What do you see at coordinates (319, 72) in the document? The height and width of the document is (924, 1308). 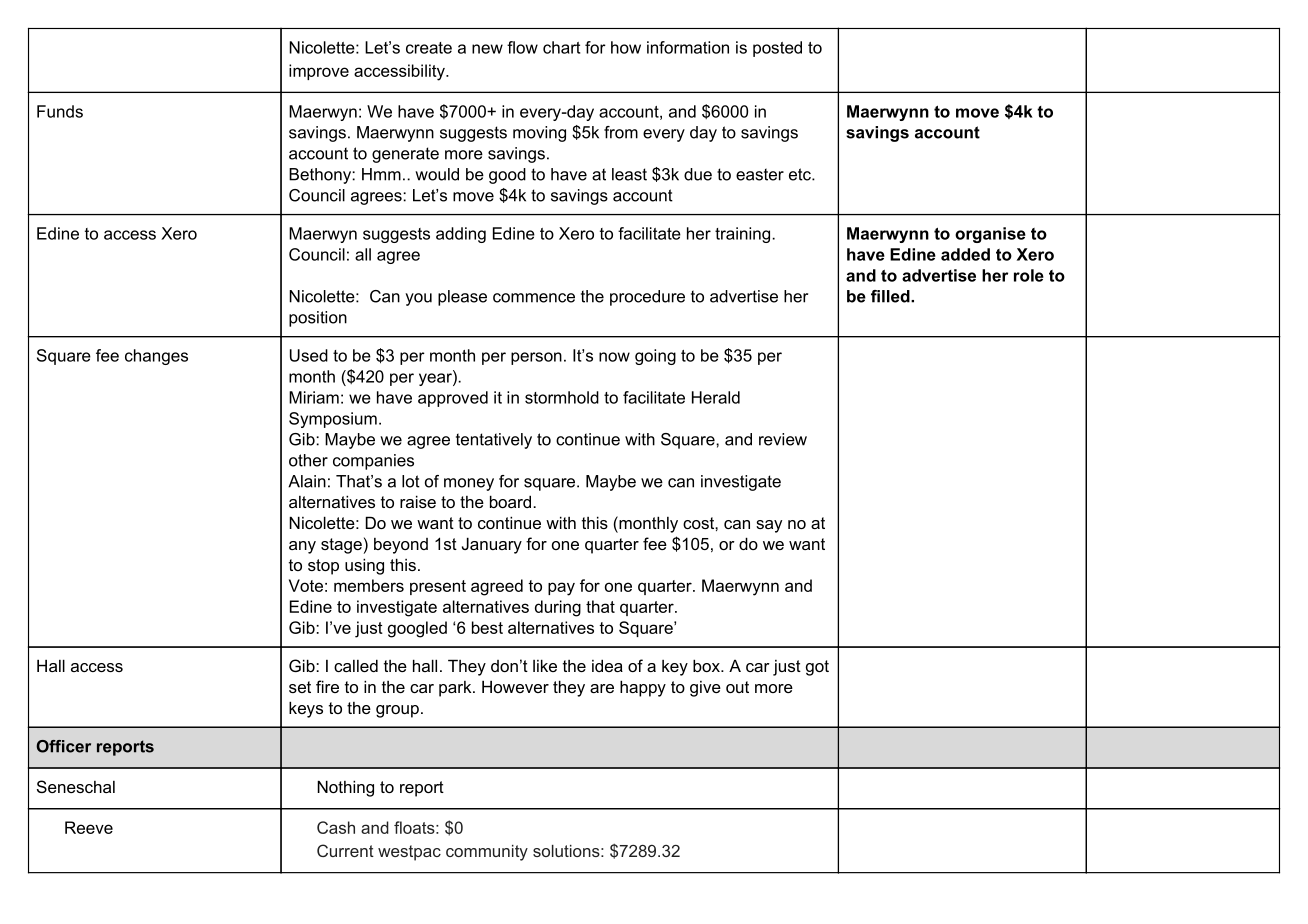 I see `improve` at bounding box center [319, 72].
